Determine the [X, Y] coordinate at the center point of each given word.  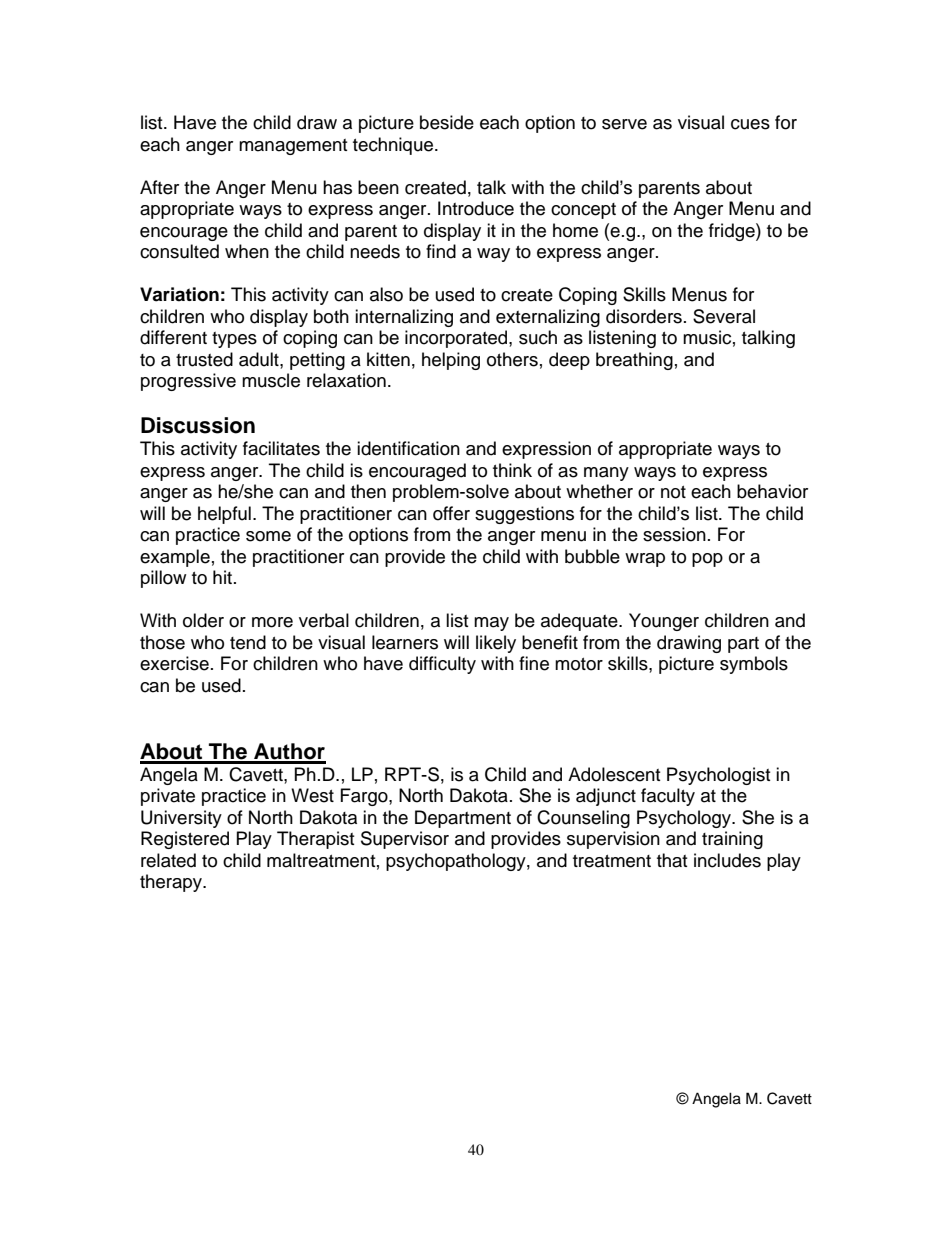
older [203, 620]
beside [447, 122]
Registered [185, 840]
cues [750, 124]
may [491, 624]
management [293, 147]
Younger [664, 622]
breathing [634, 361]
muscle [271, 380]
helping [451, 361]
